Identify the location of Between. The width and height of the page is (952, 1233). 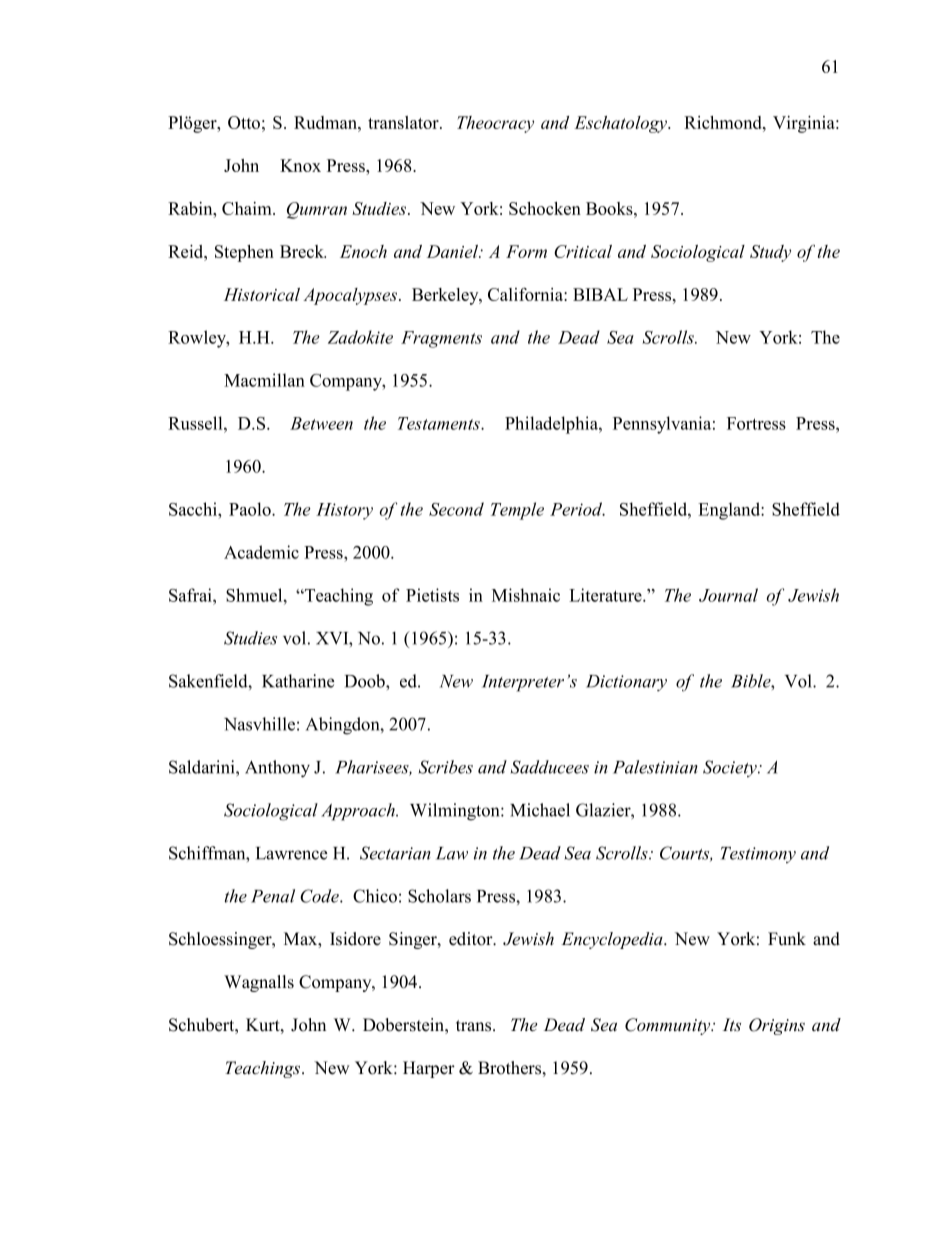
(321, 423).
